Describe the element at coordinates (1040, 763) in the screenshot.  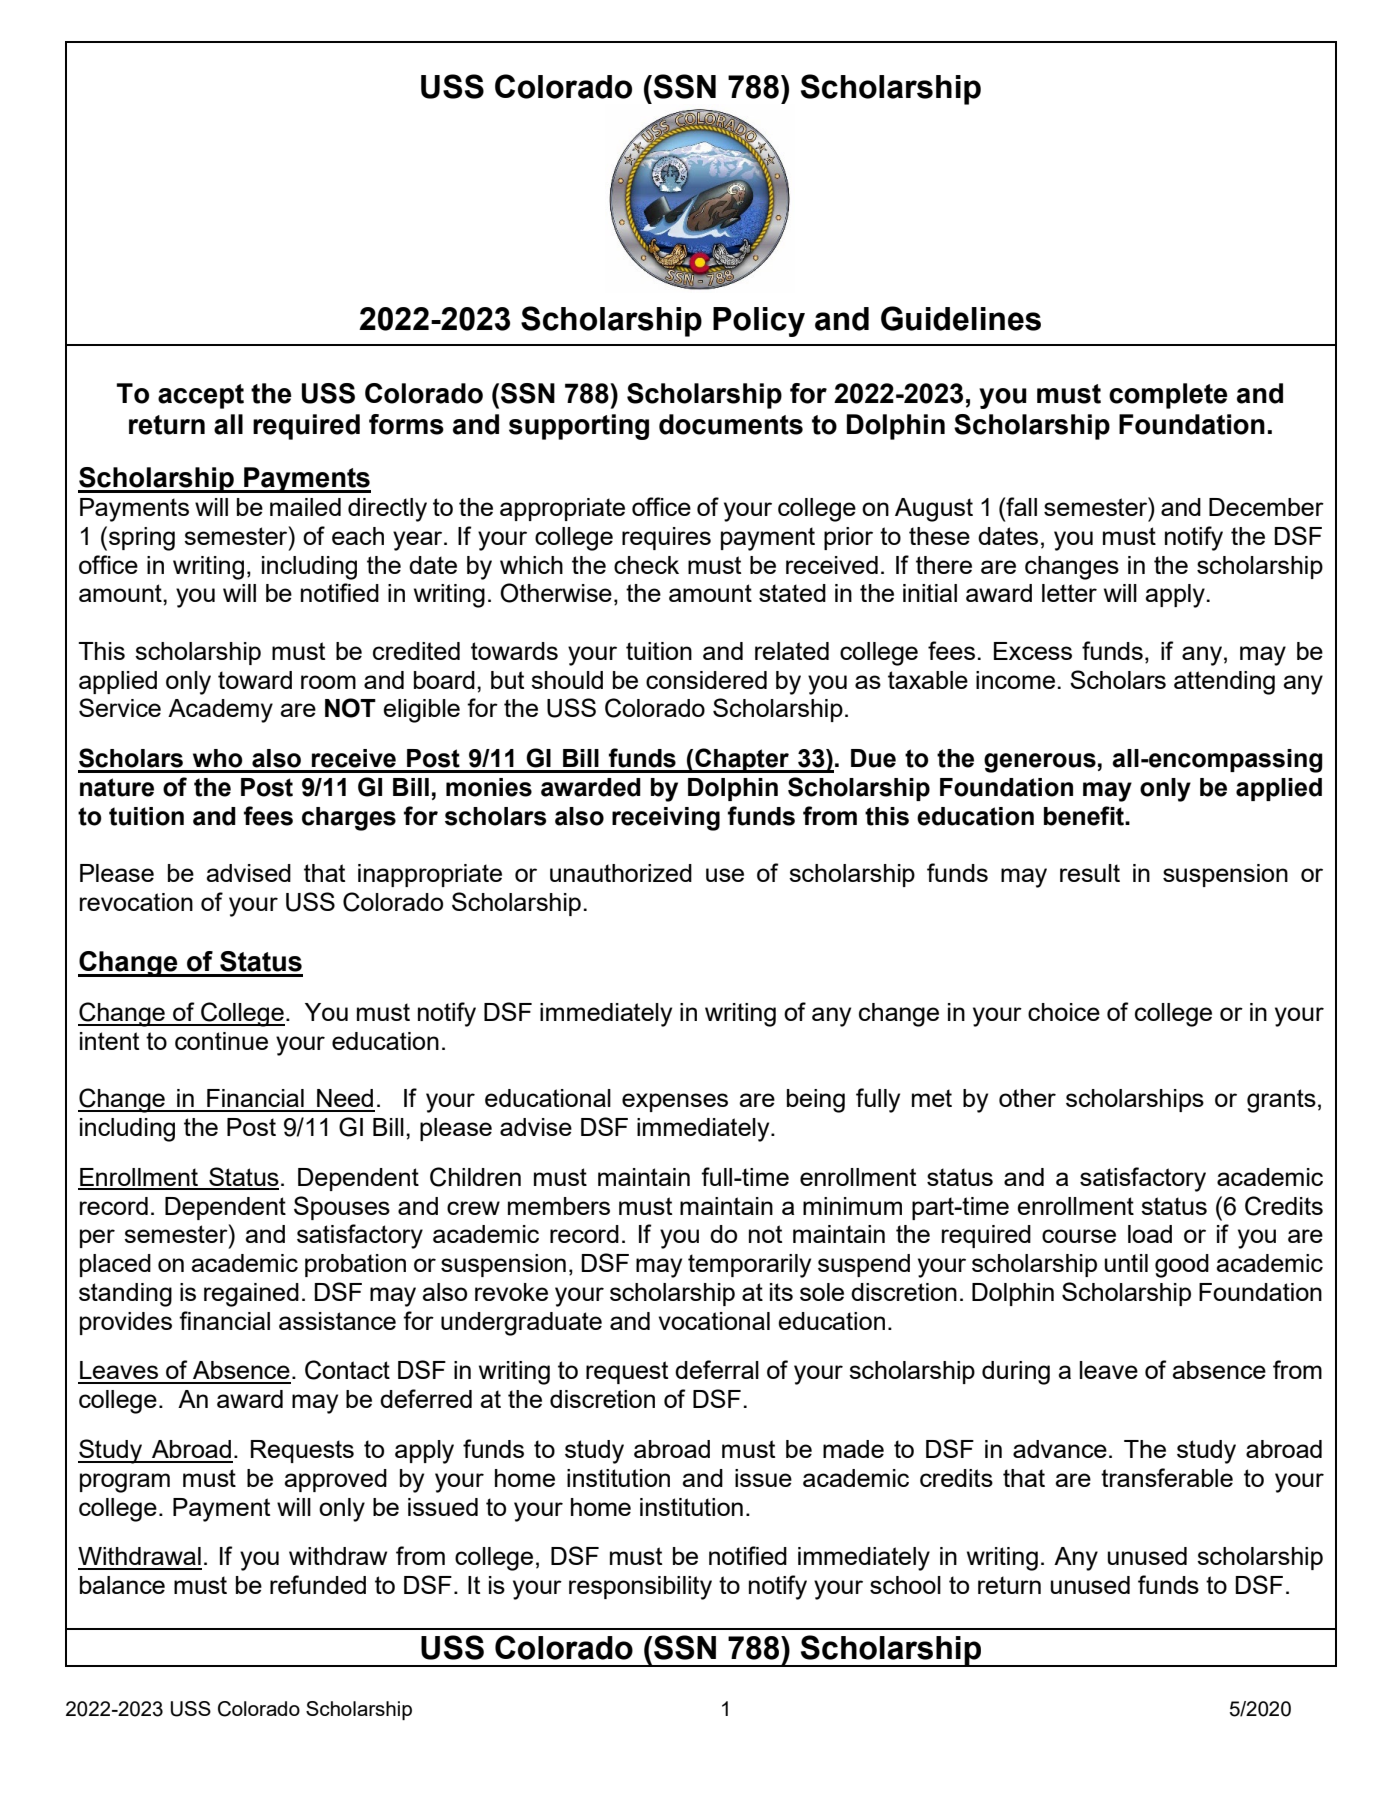
I see `generous` at that location.
